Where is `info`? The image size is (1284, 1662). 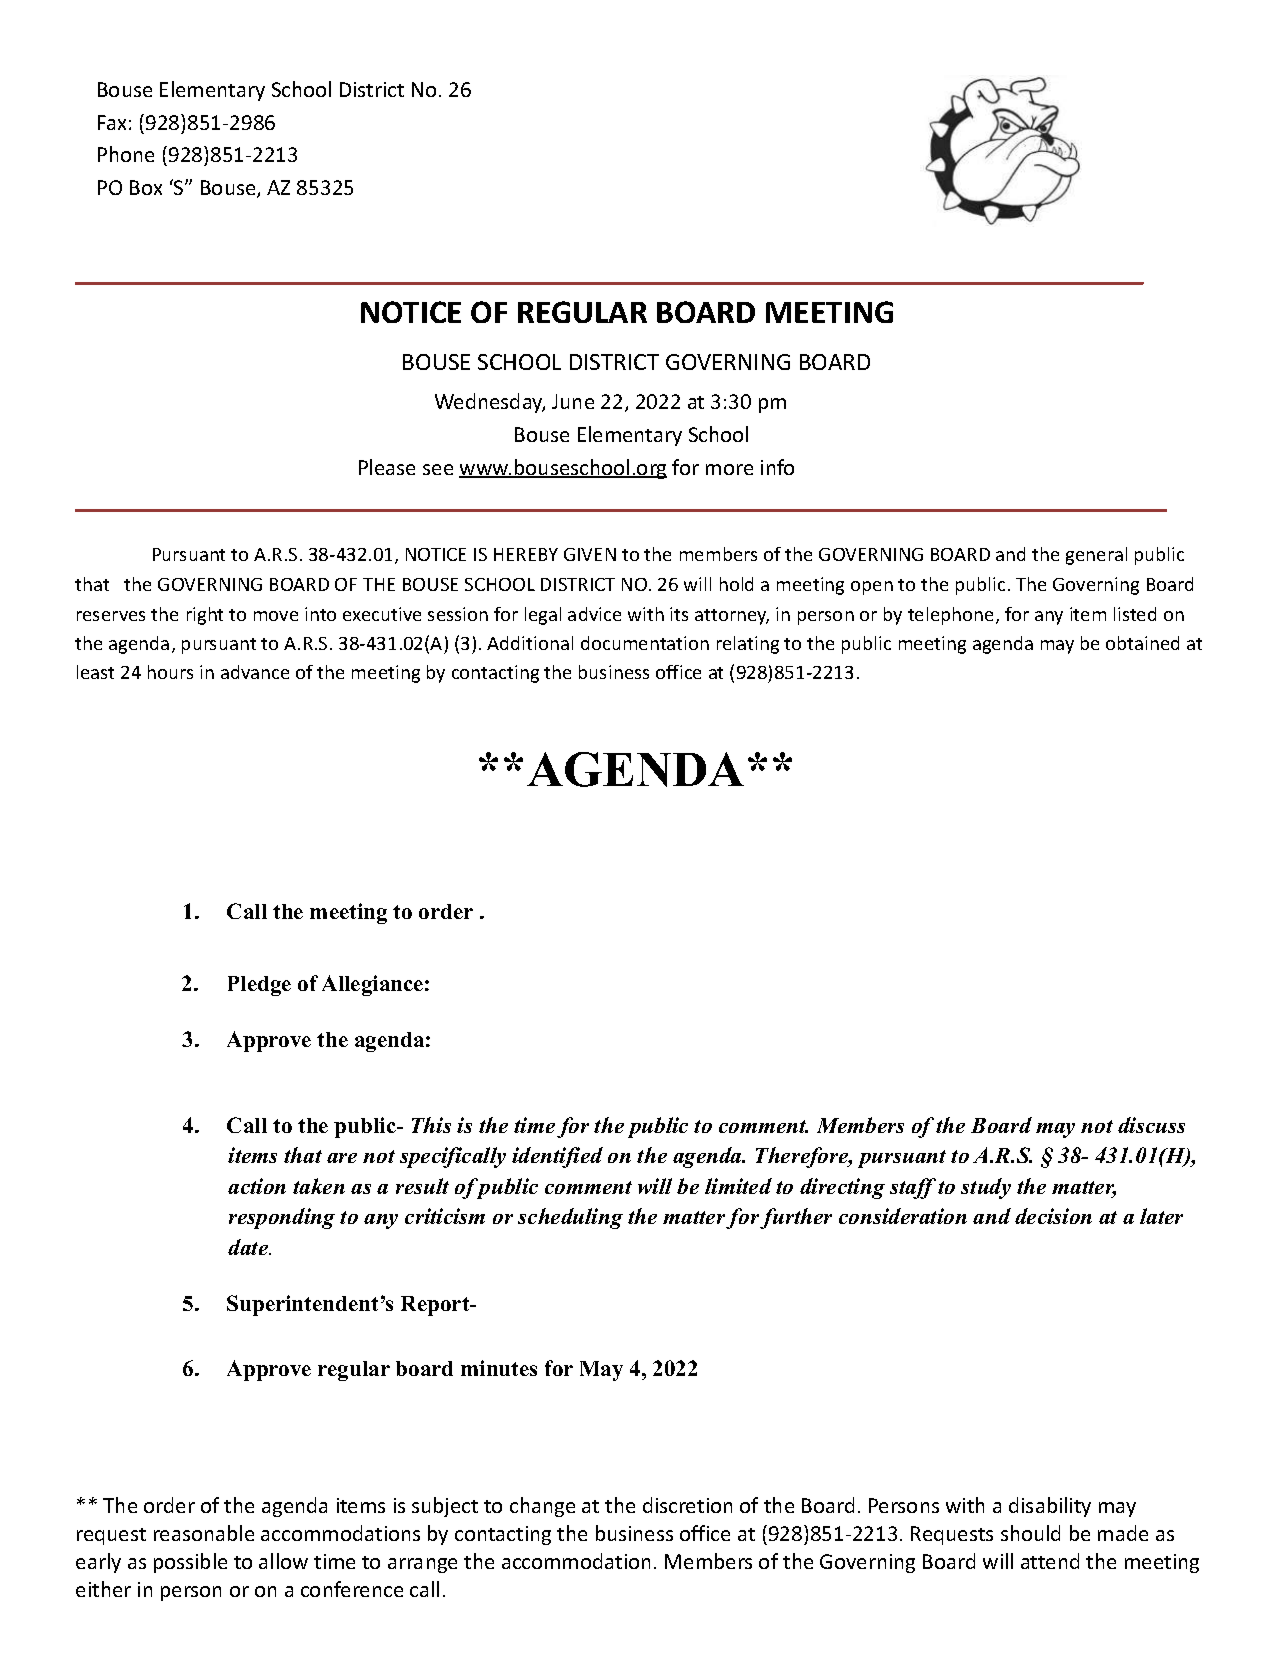 info is located at coordinates (777, 467).
